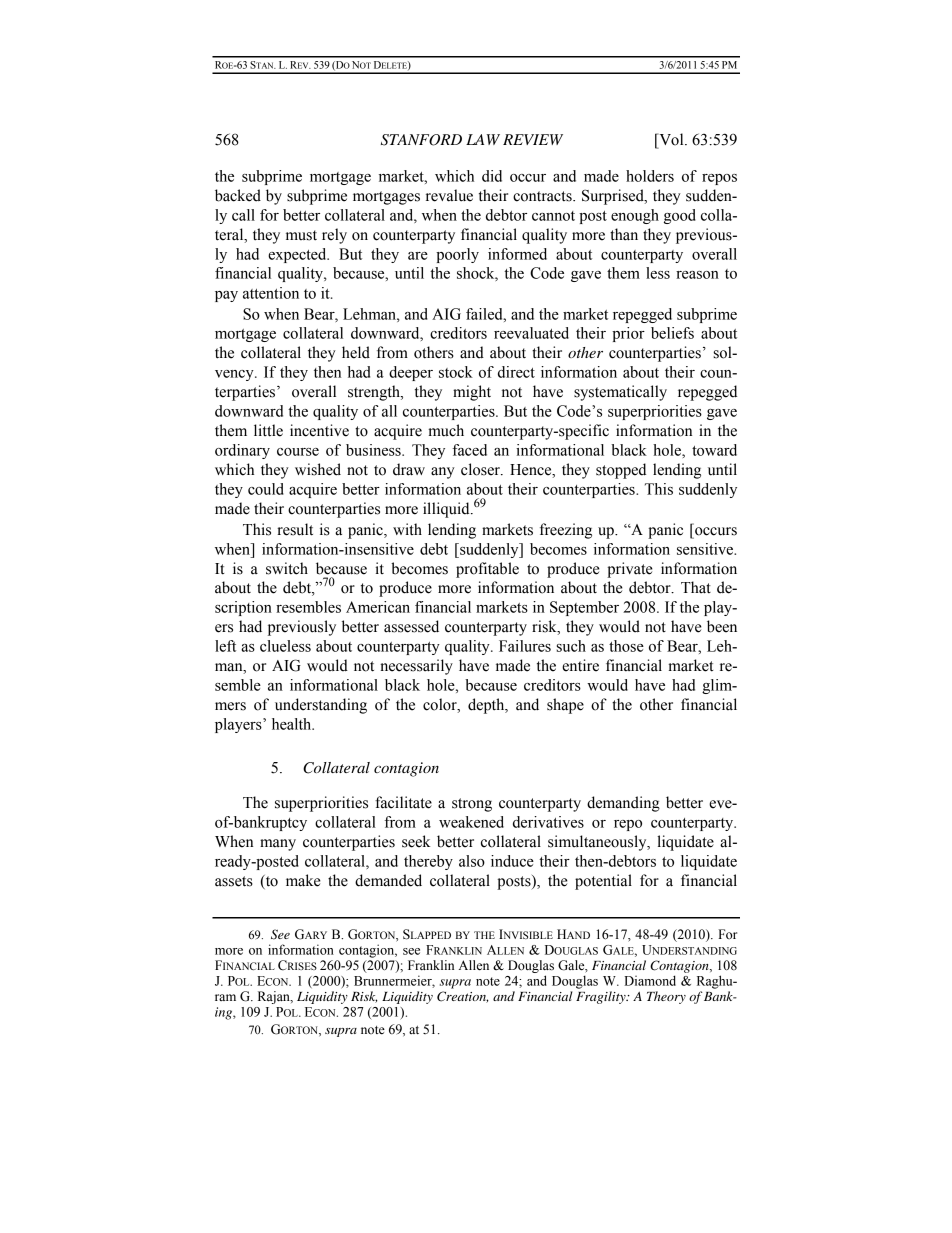 The image size is (952, 1233). What do you see at coordinates (487, 570) in the screenshot?
I see `profitable` at bounding box center [487, 570].
